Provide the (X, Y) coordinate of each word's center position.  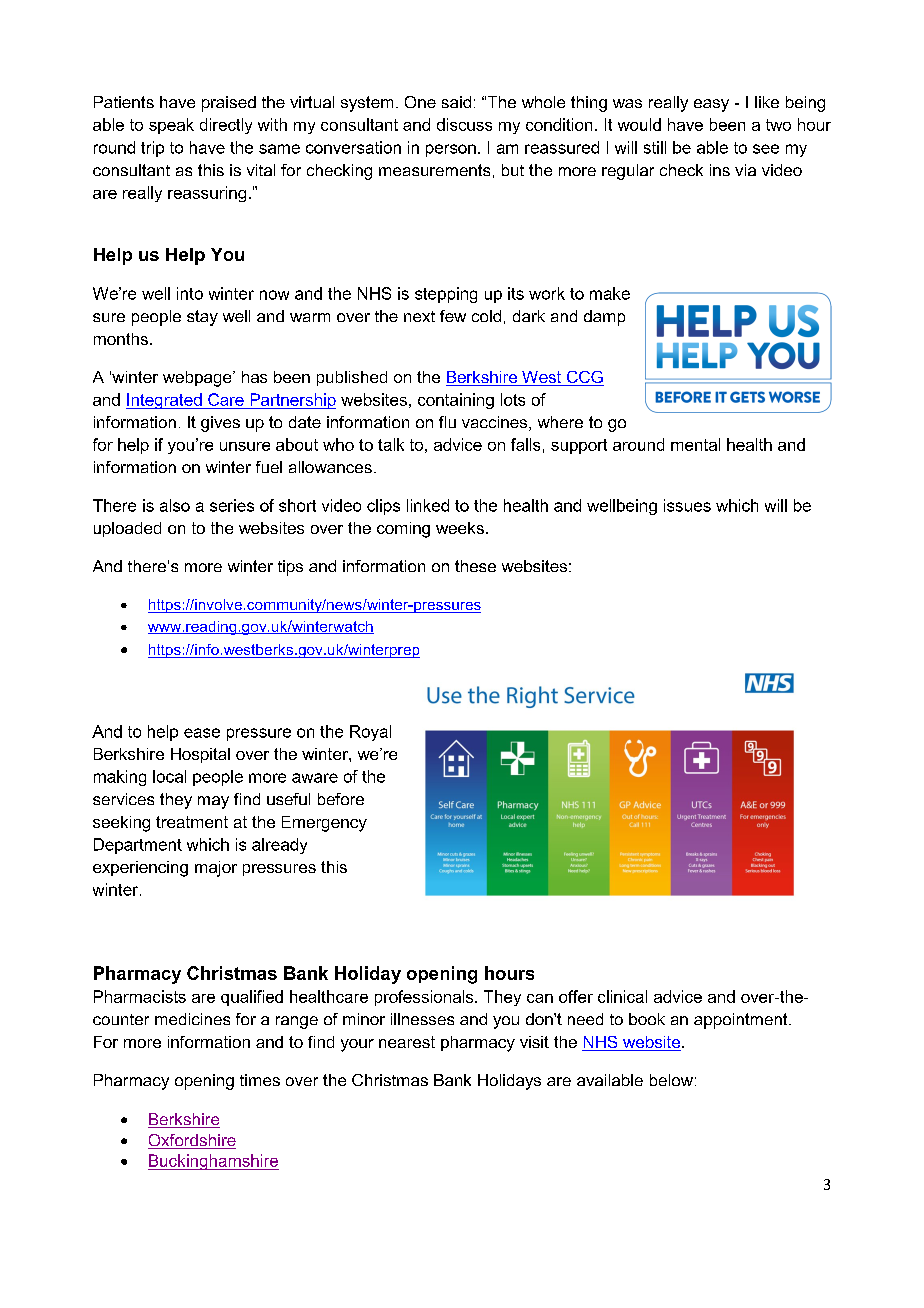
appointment (742, 1021)
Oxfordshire (192, 1141)
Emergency (324, 824)
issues (687, 505)
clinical (622, 996)
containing (456, 401)
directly (226, 126)
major (216, 869)
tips (290, 568)
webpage (198, 379)
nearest (407, 1042)
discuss (464, 124)
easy (711, 105)
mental (695, 444)
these (475, 566)
